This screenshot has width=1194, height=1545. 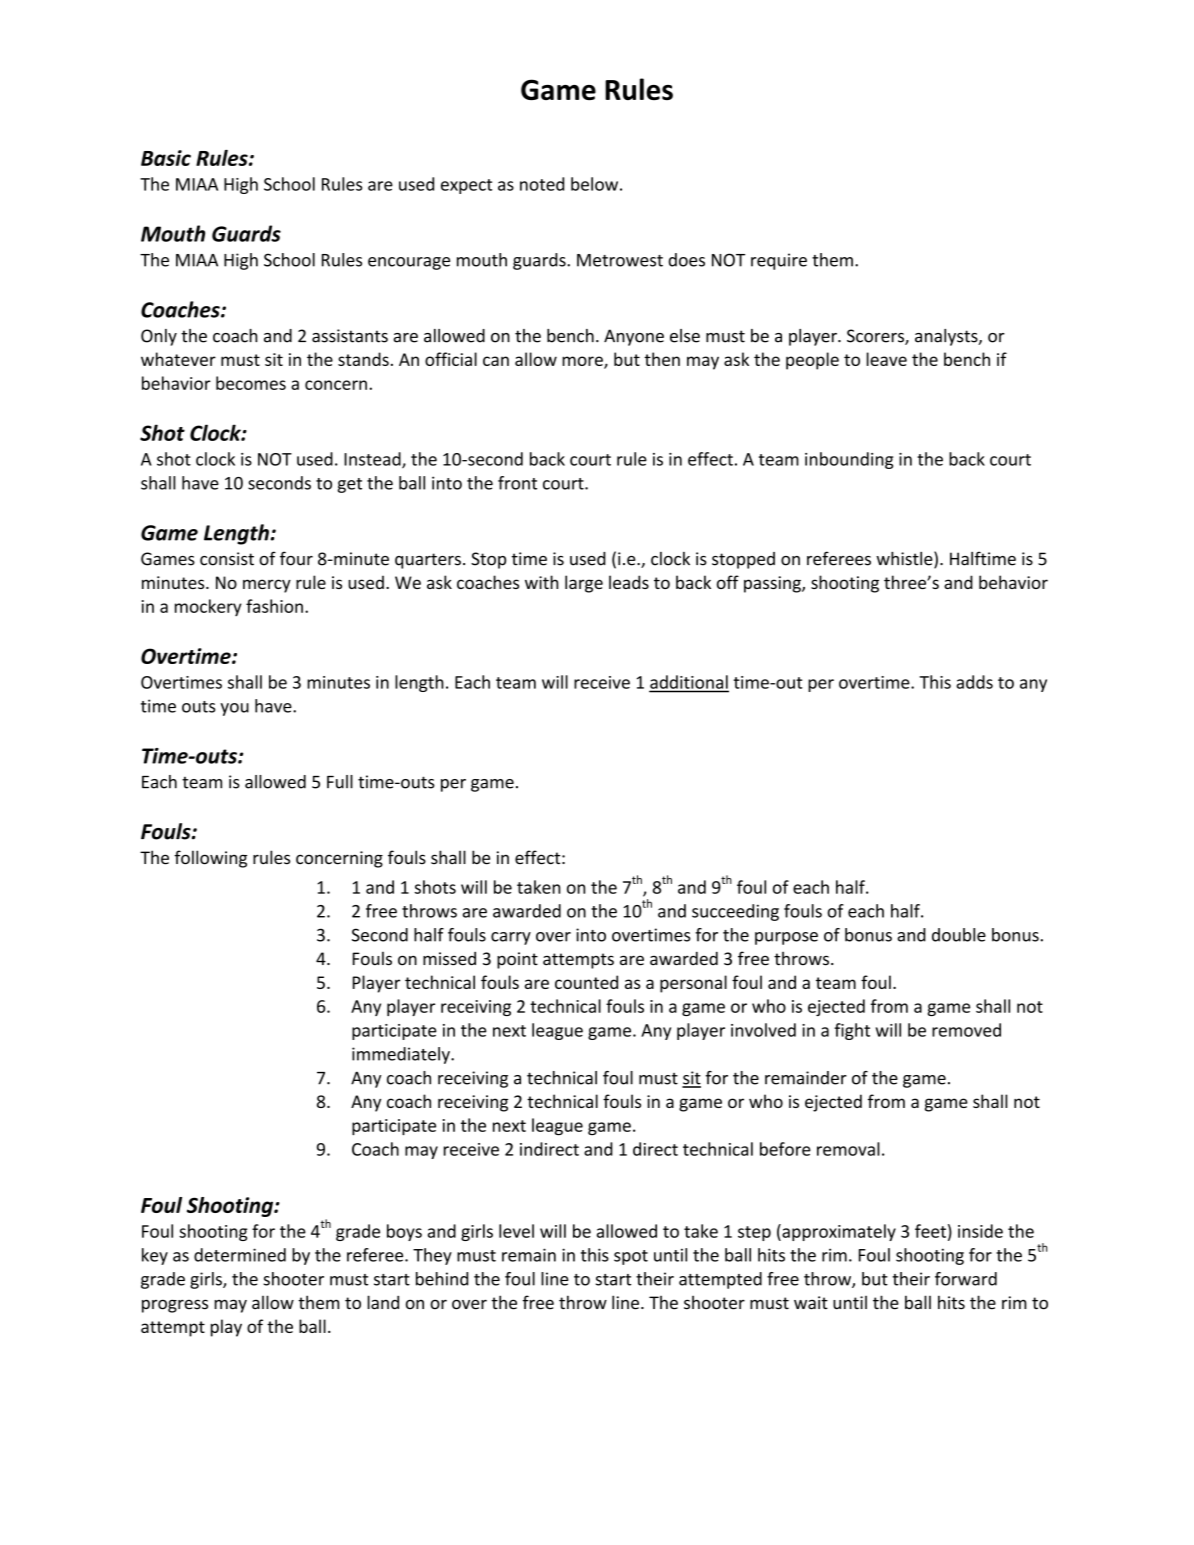 I want to click on carry, so click(x=511, y=938).
